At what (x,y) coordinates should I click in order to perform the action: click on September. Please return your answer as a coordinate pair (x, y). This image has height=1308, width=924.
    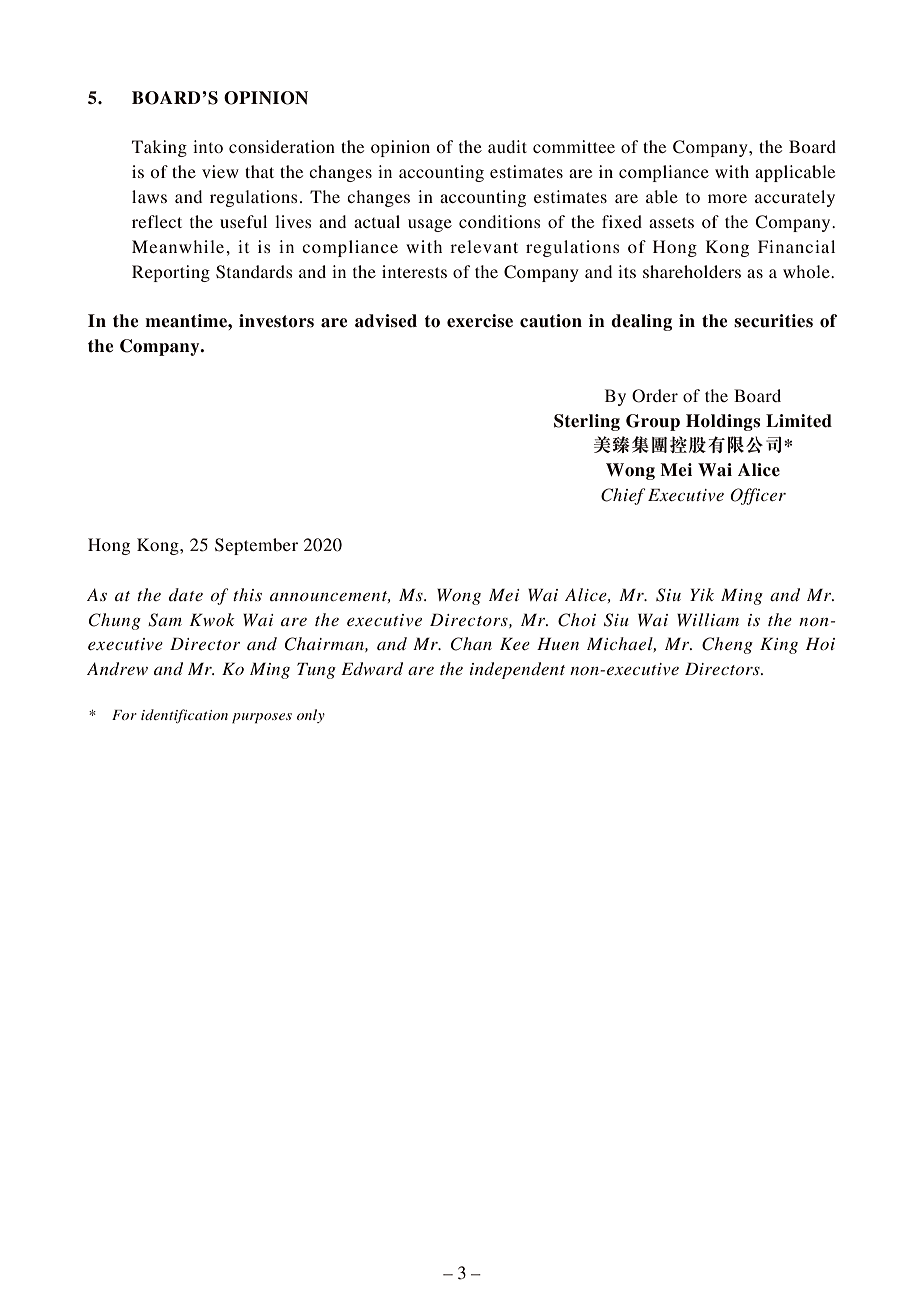
    Looking at the image, I should click on (256, 546).
